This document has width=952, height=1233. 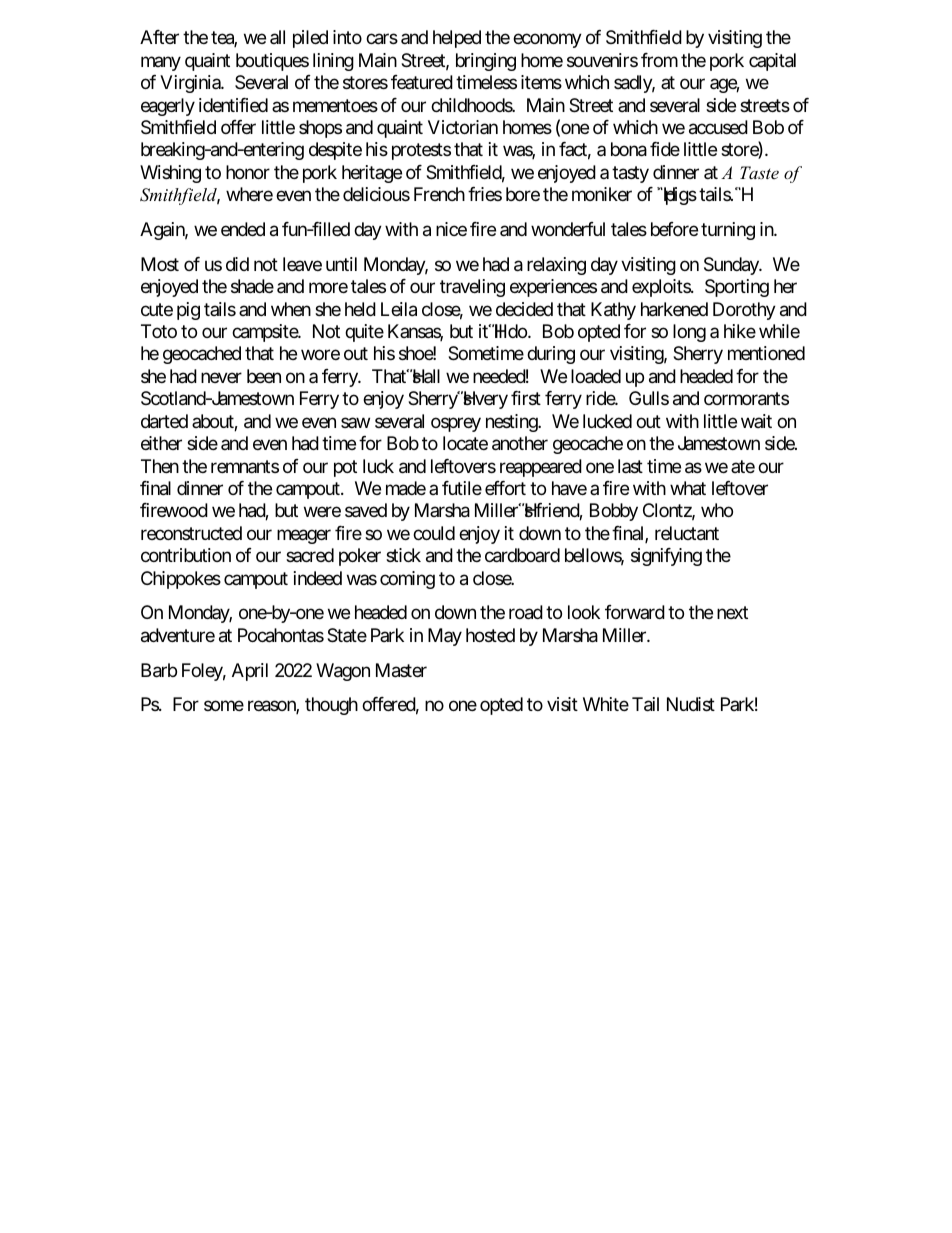 What do you see at coordinates (250, 672) in the document?
I see `April` at bounding box center [250, 672].
